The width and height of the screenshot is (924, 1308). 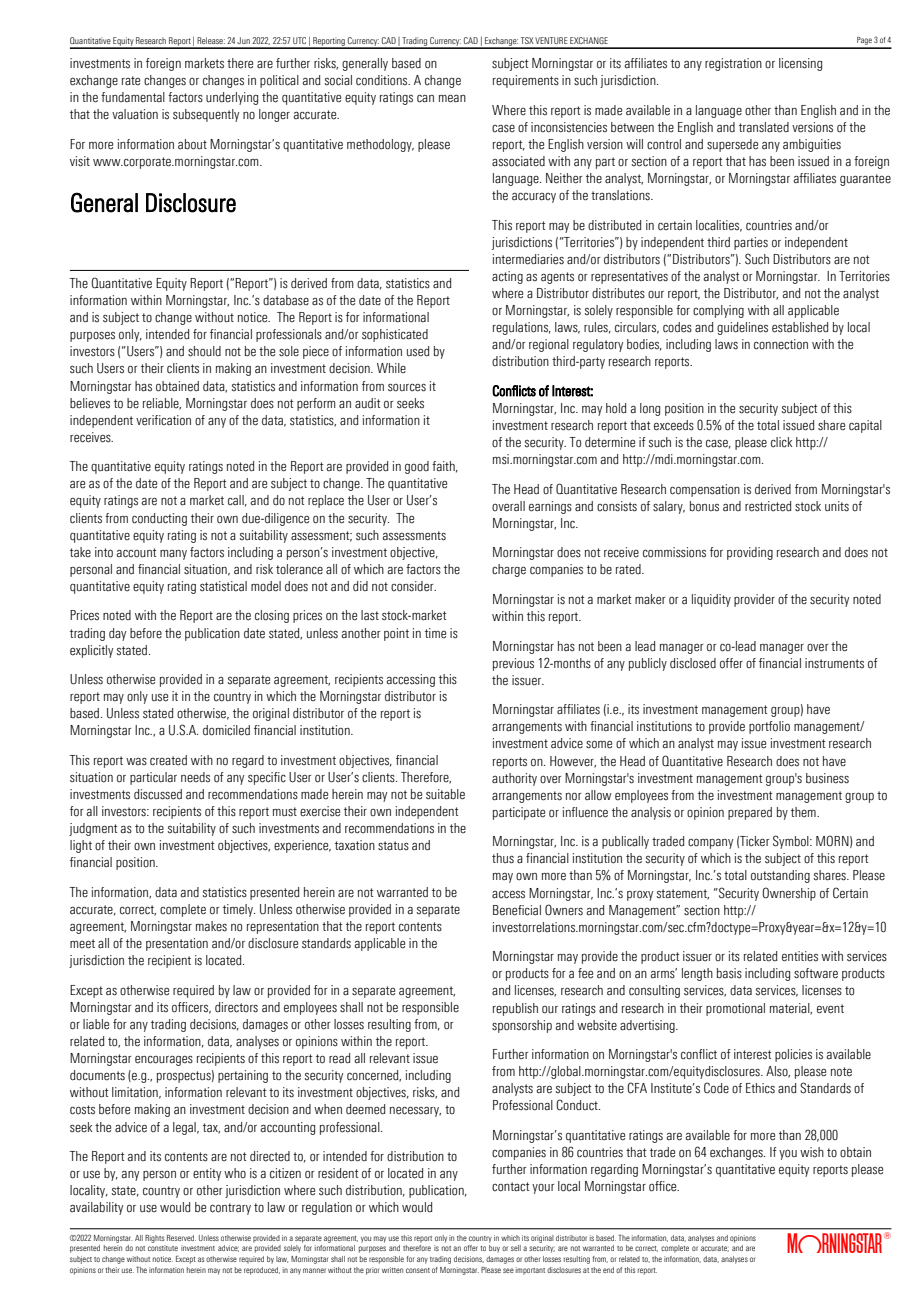 What do you see at coordinates (792, 842) in the screenshot?
I see `Symbol` at bounding box center [792, 842].
